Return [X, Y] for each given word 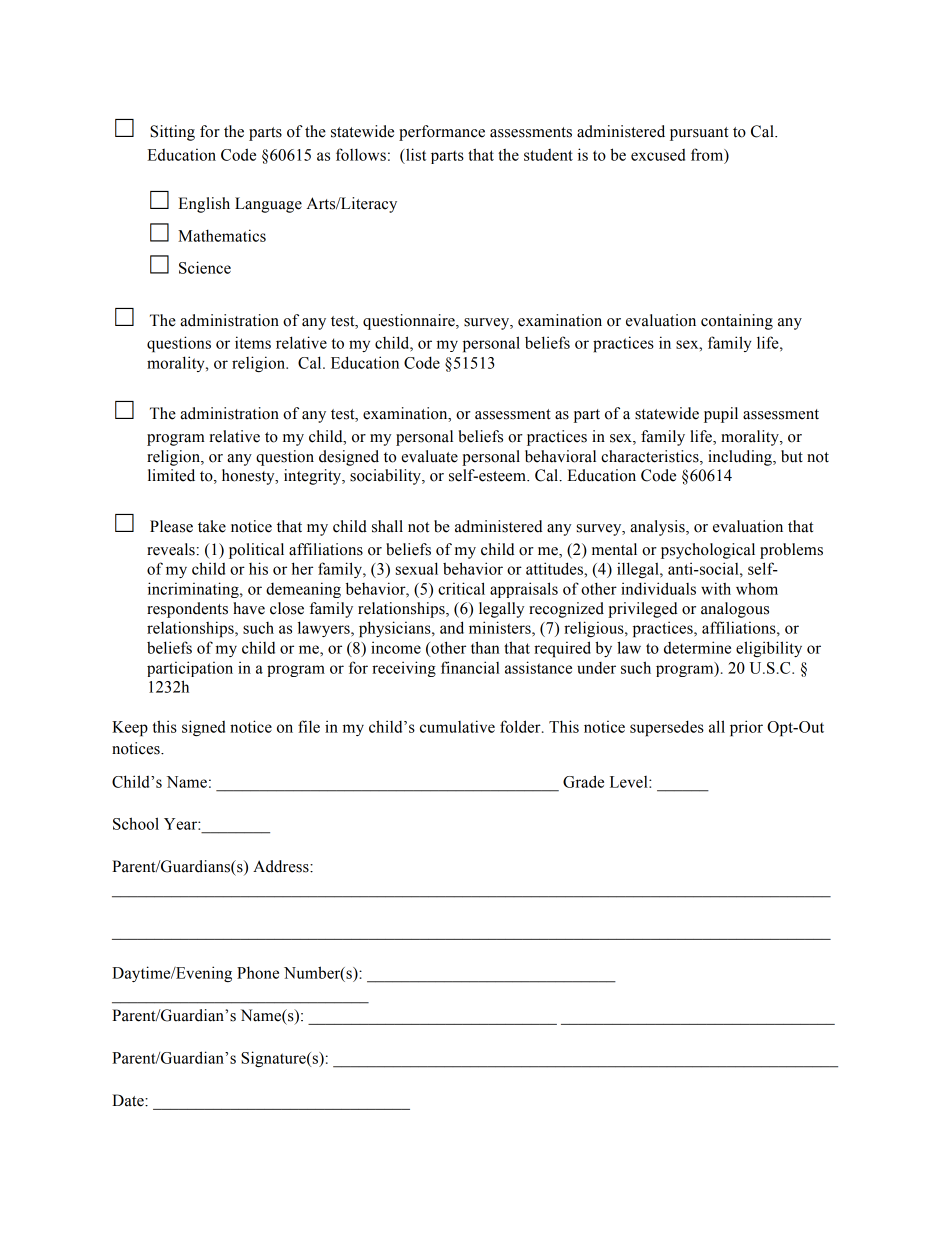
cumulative [457, 726]
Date [129, 1100]
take [212, 526]
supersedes [667, 728]
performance [442, 133]
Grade [583, 781]
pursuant [699, 134]
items [253, 342]
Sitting [172, 133]
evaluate [429, 456]
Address [282, 866]
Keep [130, 729]
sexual [417, 568]
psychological [708, 551]
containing [737, 322]
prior [746, 728]
